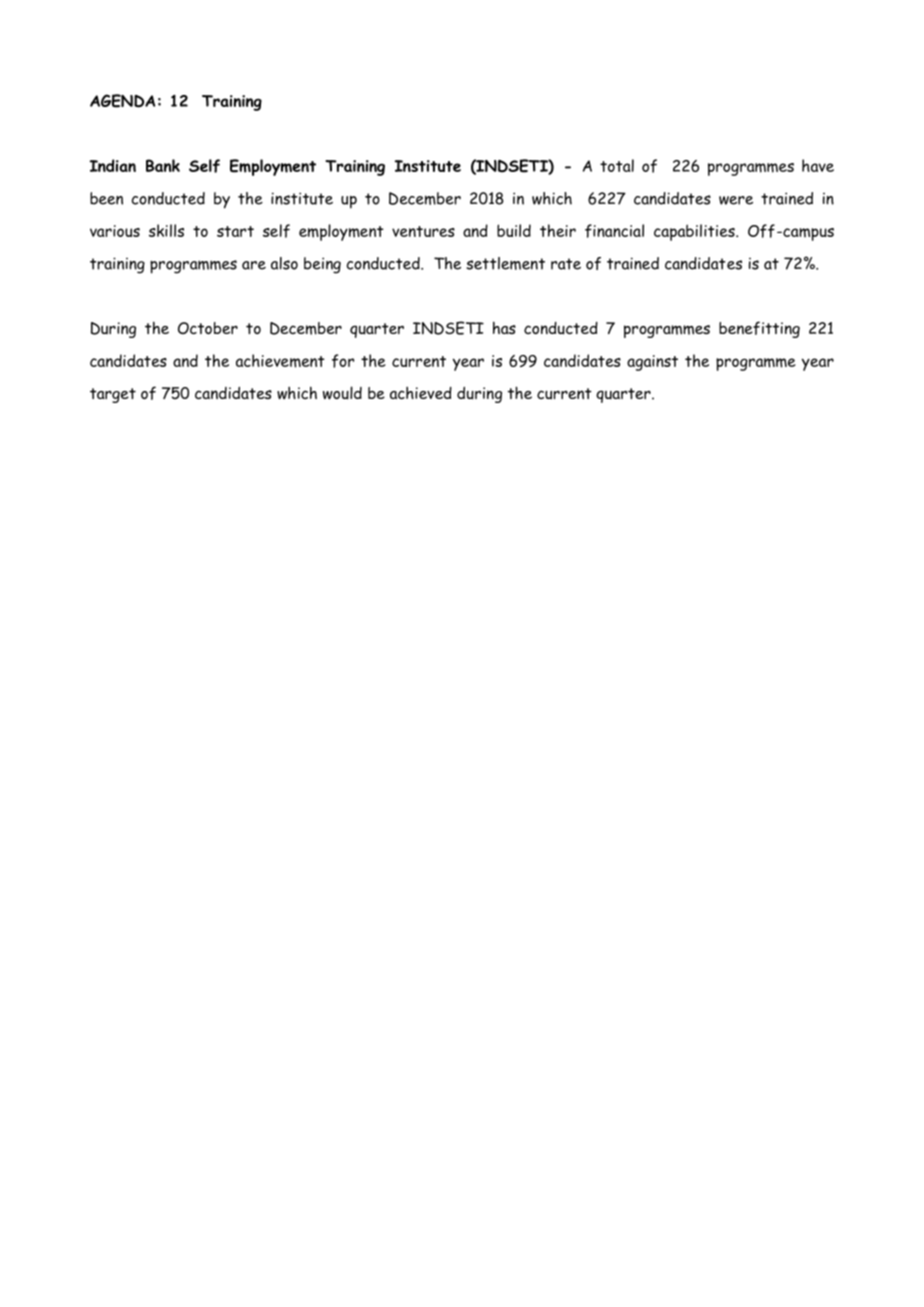 This image has width=924, height=1307. What do you see at coordinates (113, 395) in the image?
I see `target` at bounding box center [113, 395].
